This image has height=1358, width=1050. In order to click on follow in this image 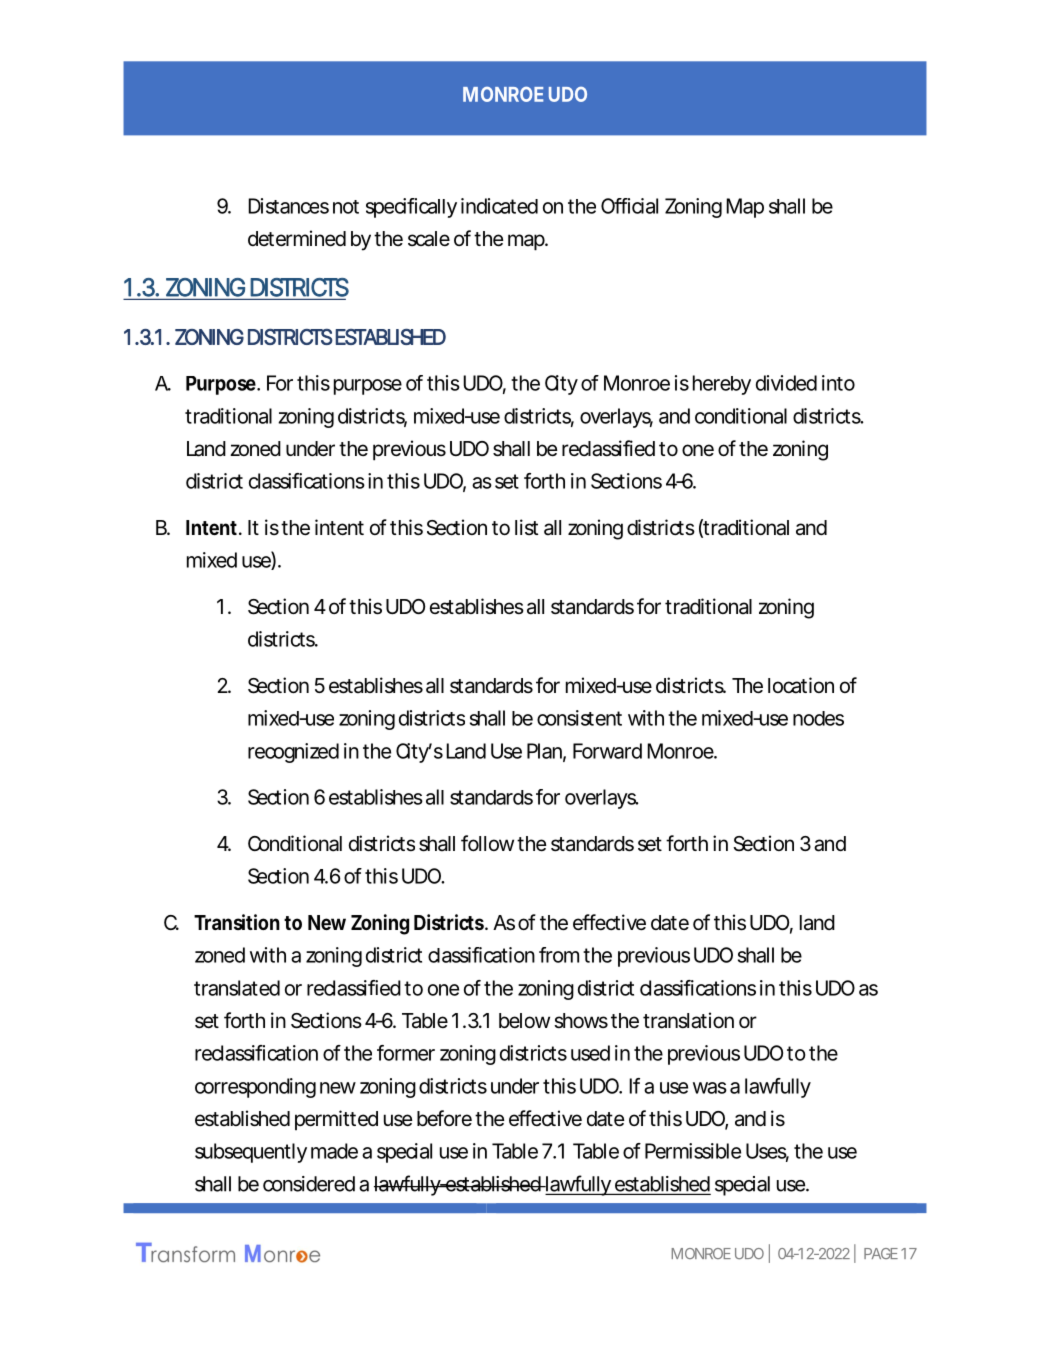, I will do `click(487, 843)`.
